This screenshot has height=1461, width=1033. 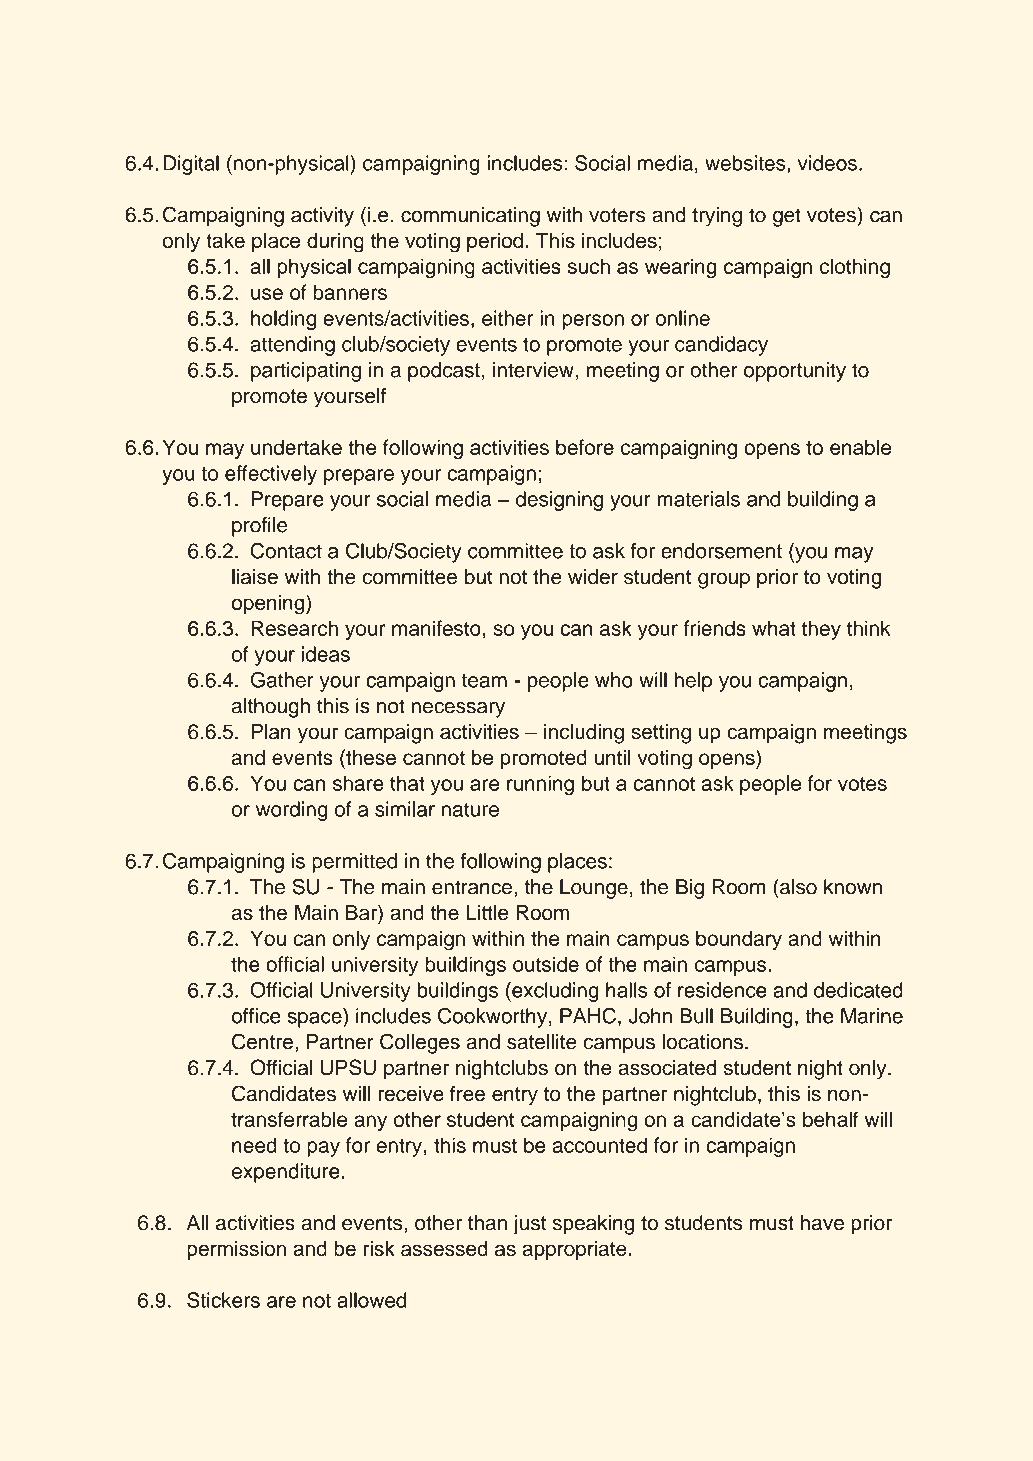 What do you see at coordinates (574, 1250) in the screenshot?
I see `appropriate` at bounding box center [574, 1250].
